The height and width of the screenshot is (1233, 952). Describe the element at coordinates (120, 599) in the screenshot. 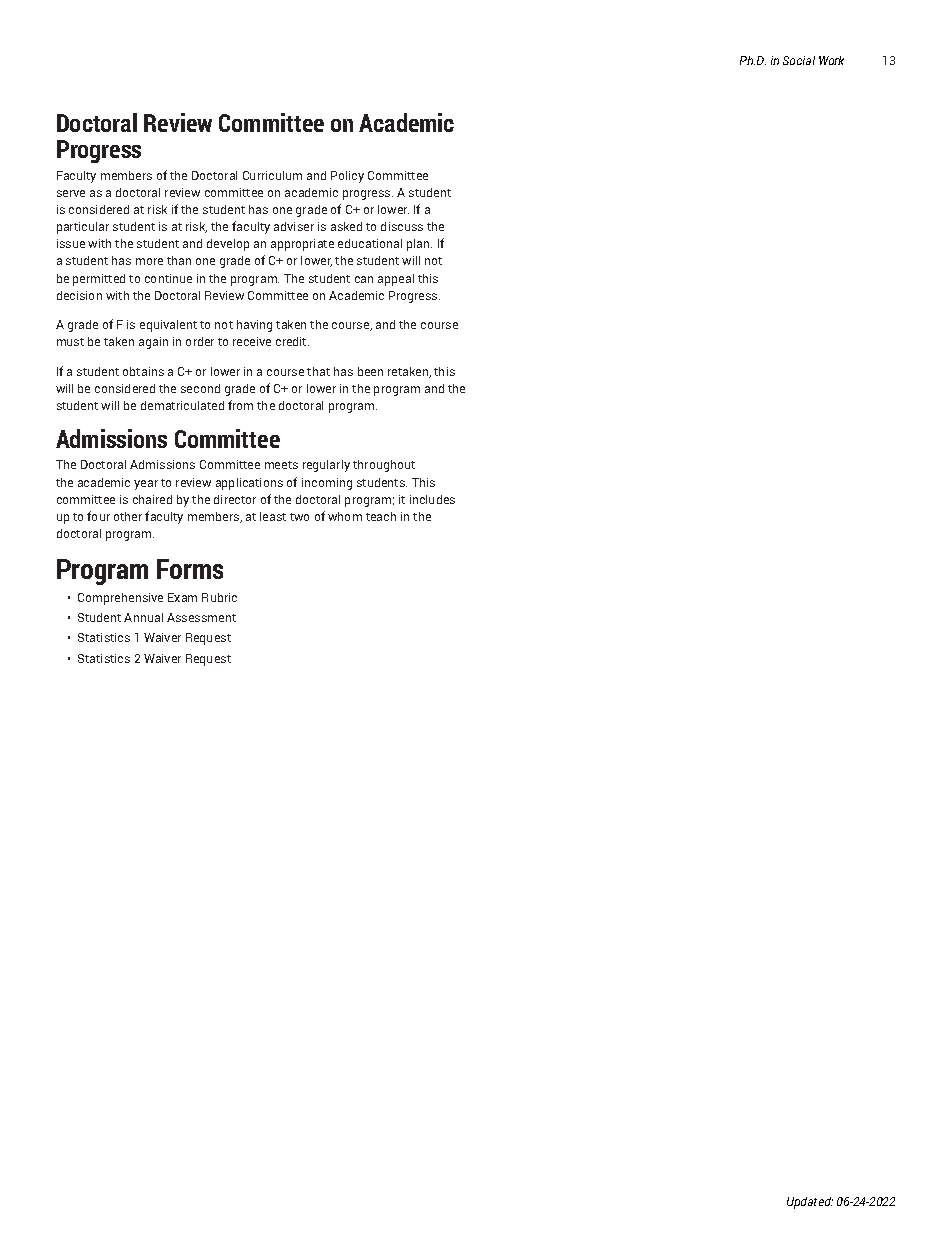

I see `Comprehensive` at that location.
